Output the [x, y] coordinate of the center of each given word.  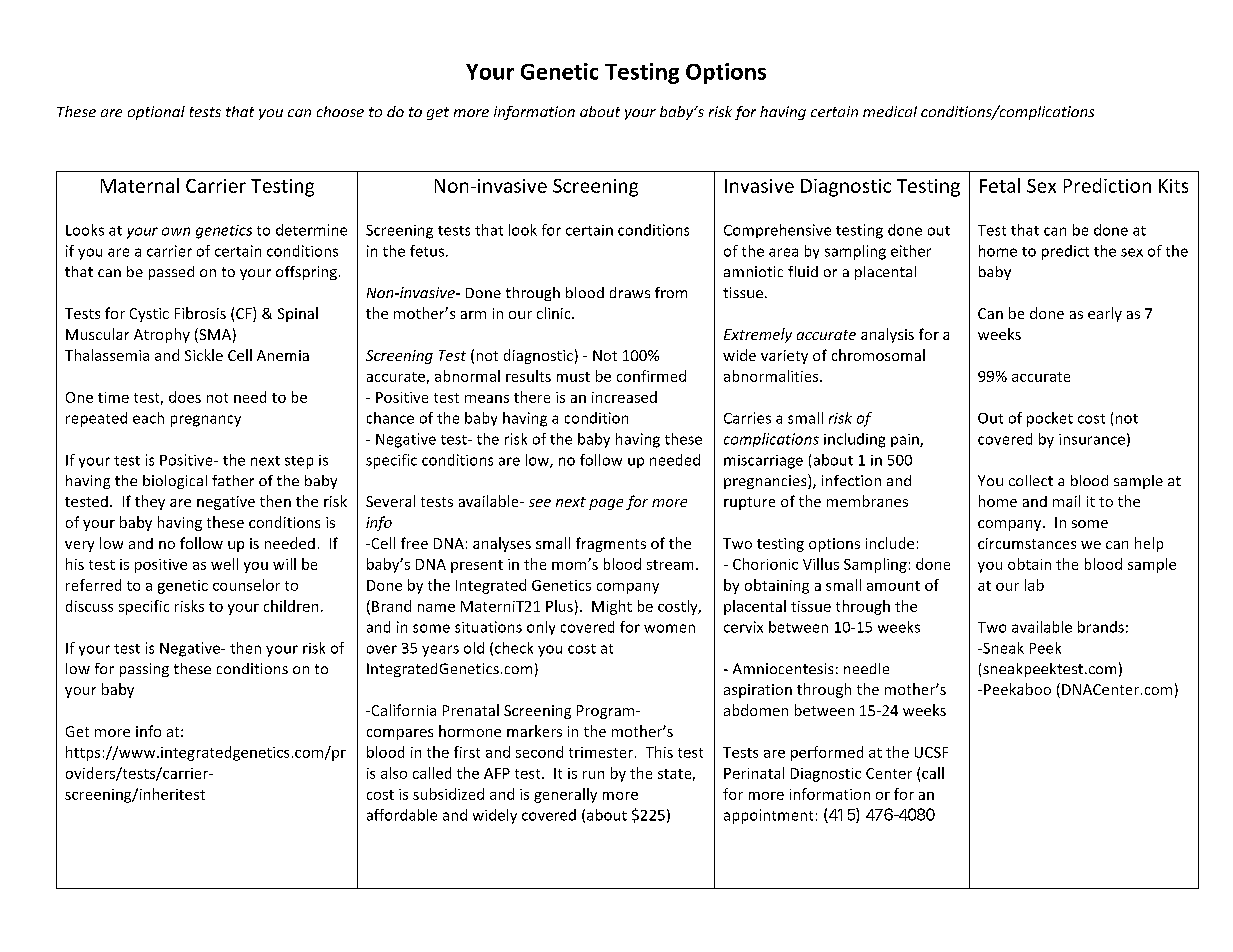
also [394, 773]
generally [565, 795]
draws [630, 292]
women [669, 628]
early [1105, 314]
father [233, 480]
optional [156, 113]
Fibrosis [200, 313]
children [291, 606]
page [606, 504]
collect [1031, 480]
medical [890, 111]
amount [893, 586]
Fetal [1000, 185]
